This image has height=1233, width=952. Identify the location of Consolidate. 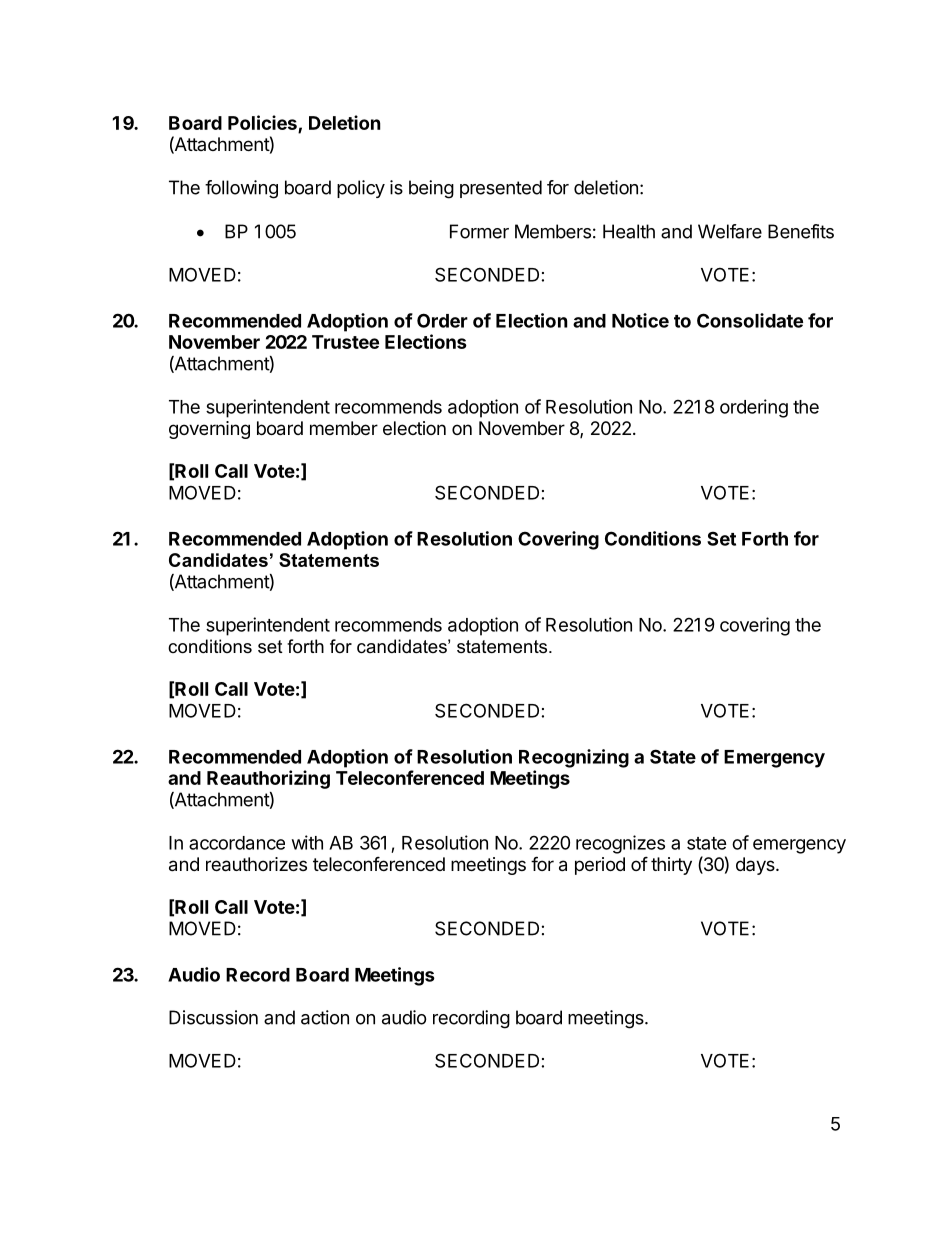
(750, 320).
